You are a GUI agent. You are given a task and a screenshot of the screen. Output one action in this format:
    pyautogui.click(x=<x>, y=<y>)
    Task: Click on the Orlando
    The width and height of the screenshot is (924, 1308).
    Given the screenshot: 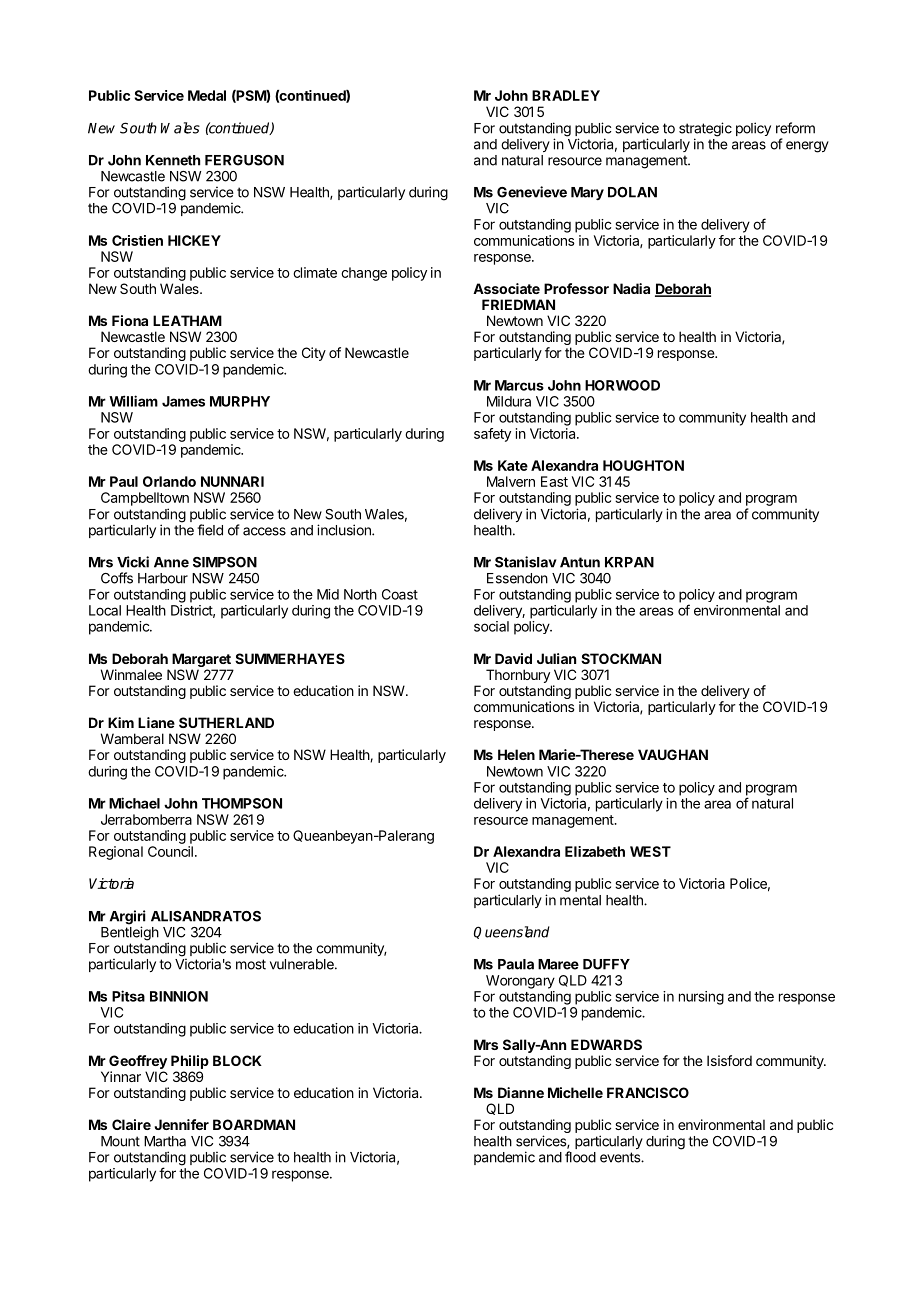 What is the action you would take?
    pyautogui.click(x=169, y=481)
